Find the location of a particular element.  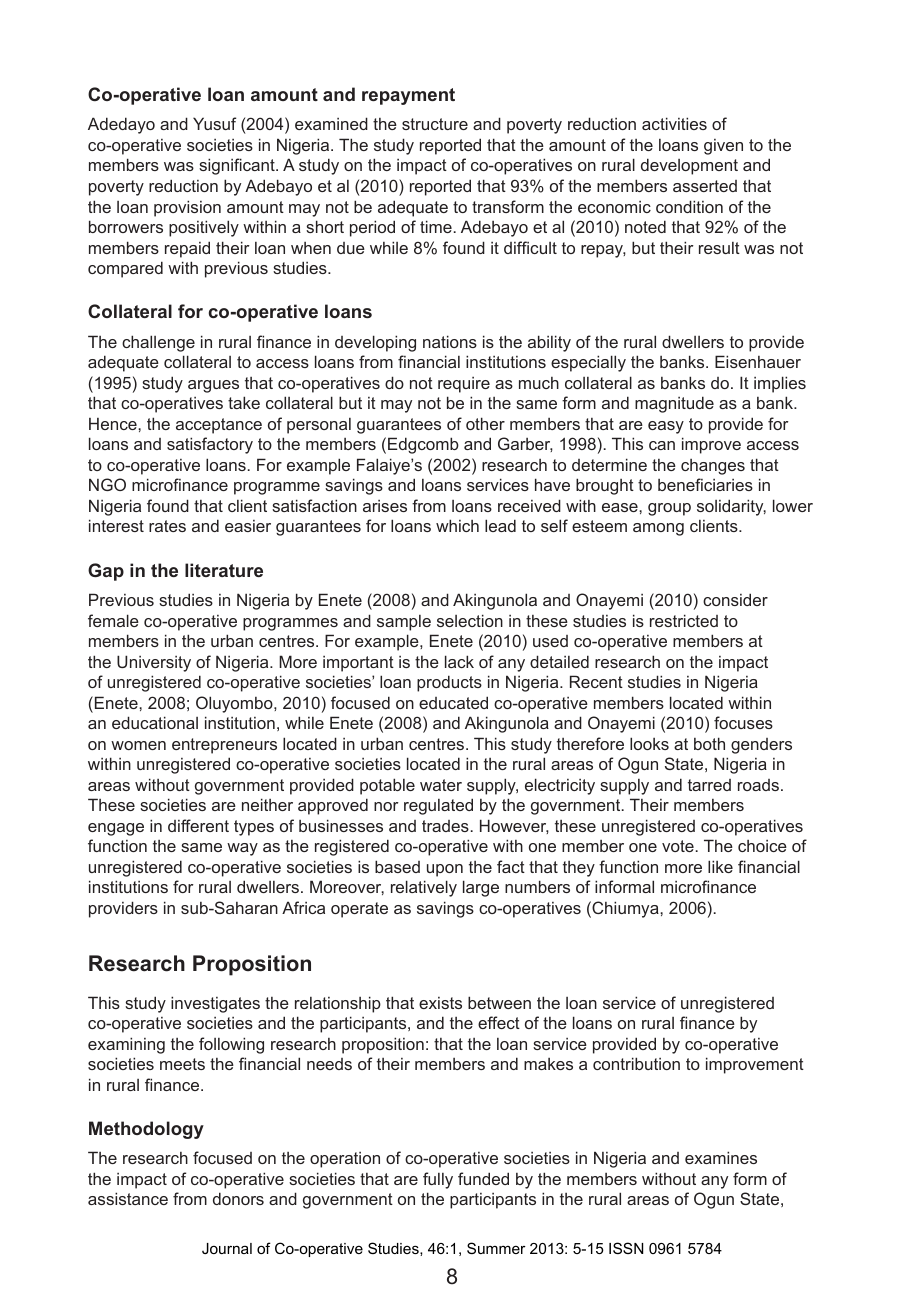

Yusuf is located at coordinates (214, 123).
